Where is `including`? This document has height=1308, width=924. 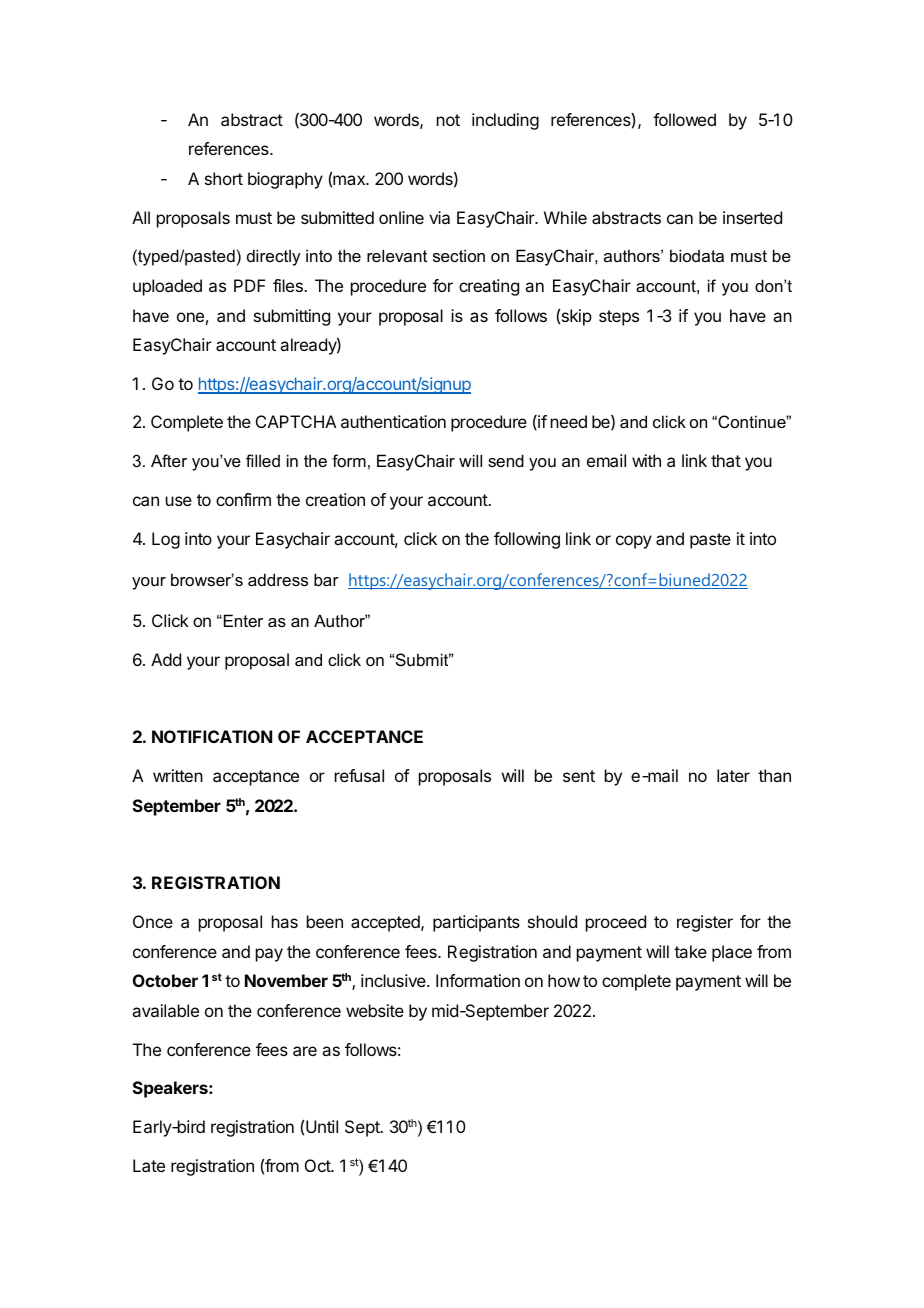
including is located at coordinates (505, 121).
